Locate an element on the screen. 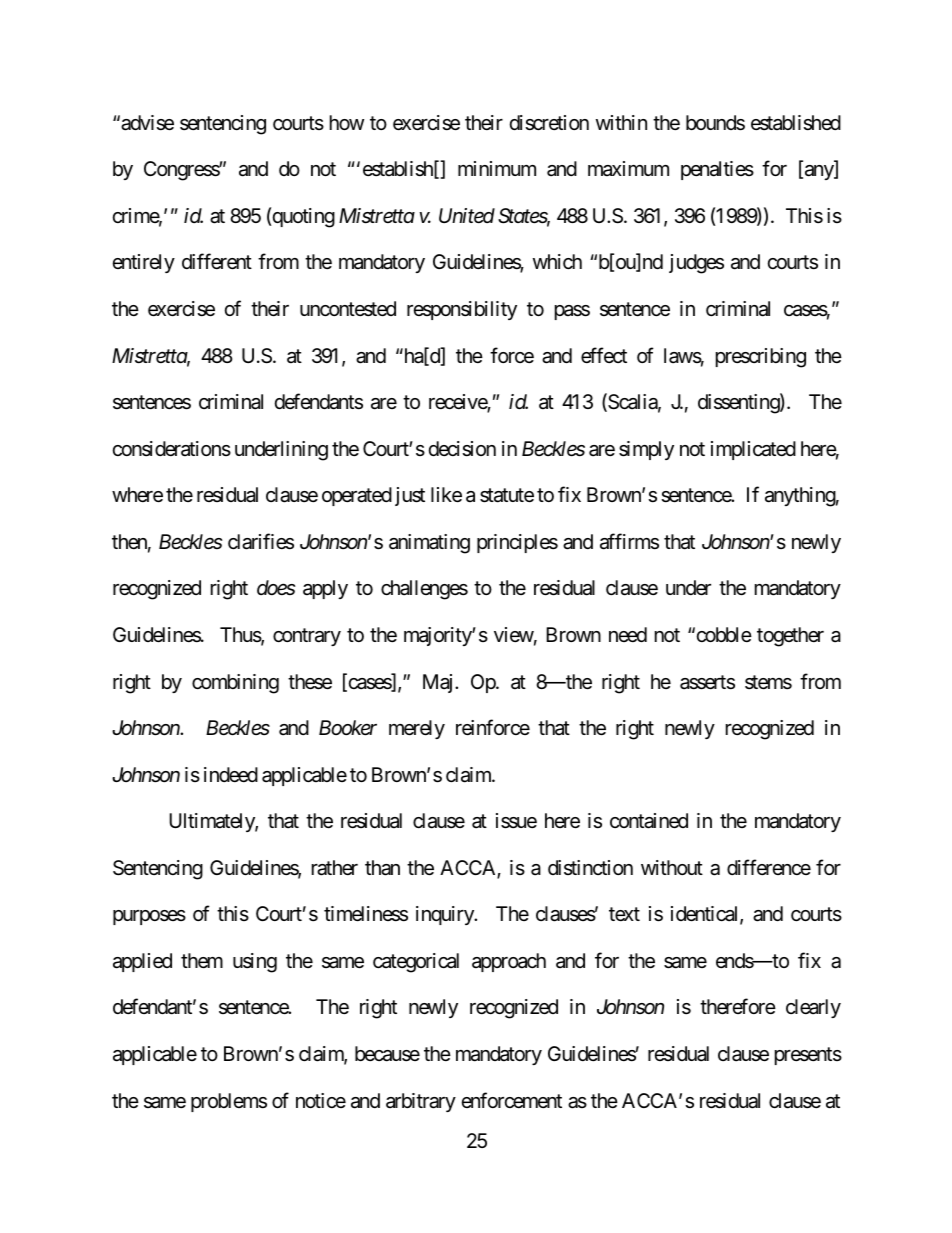 The width and height of the screenshot is (952, 1233). implicated is located at coordinates (753, 450).
